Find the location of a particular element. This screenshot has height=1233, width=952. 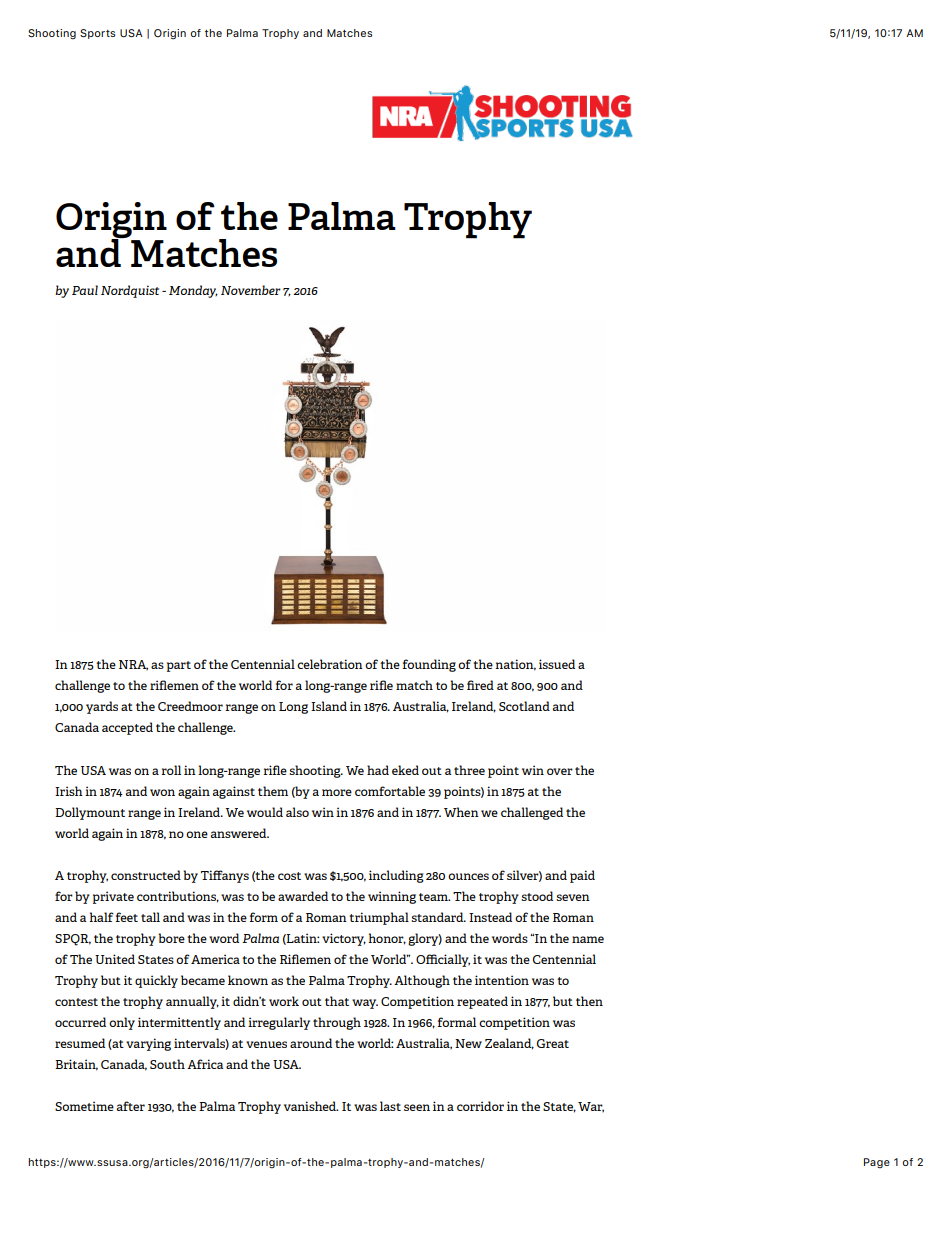

Sports is located at coordinates (98, 34).
